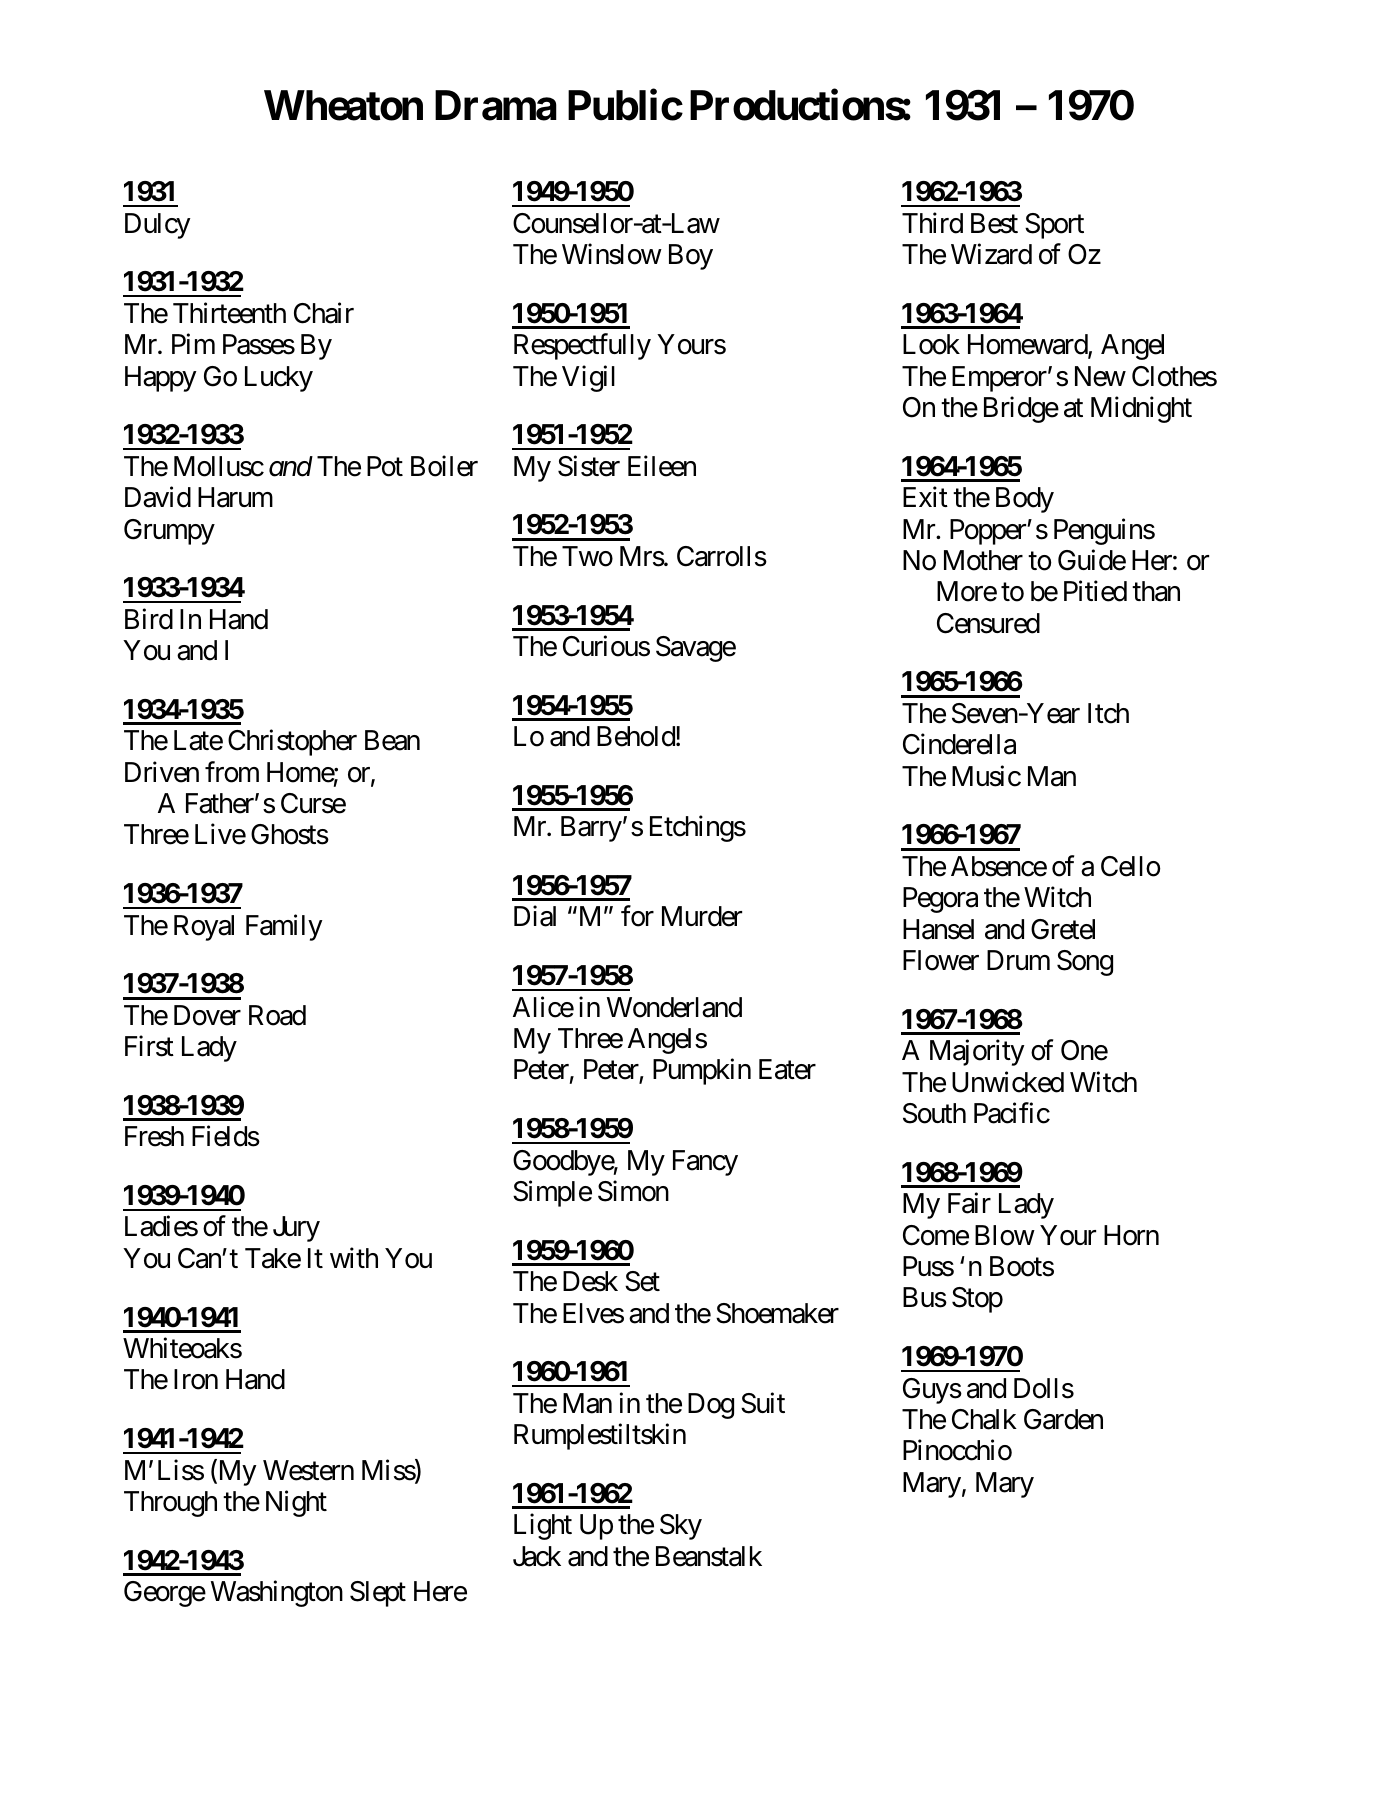  Describe the element at coordinates (1063, 1419) in the screenshot. I see `Garden` at that location.
